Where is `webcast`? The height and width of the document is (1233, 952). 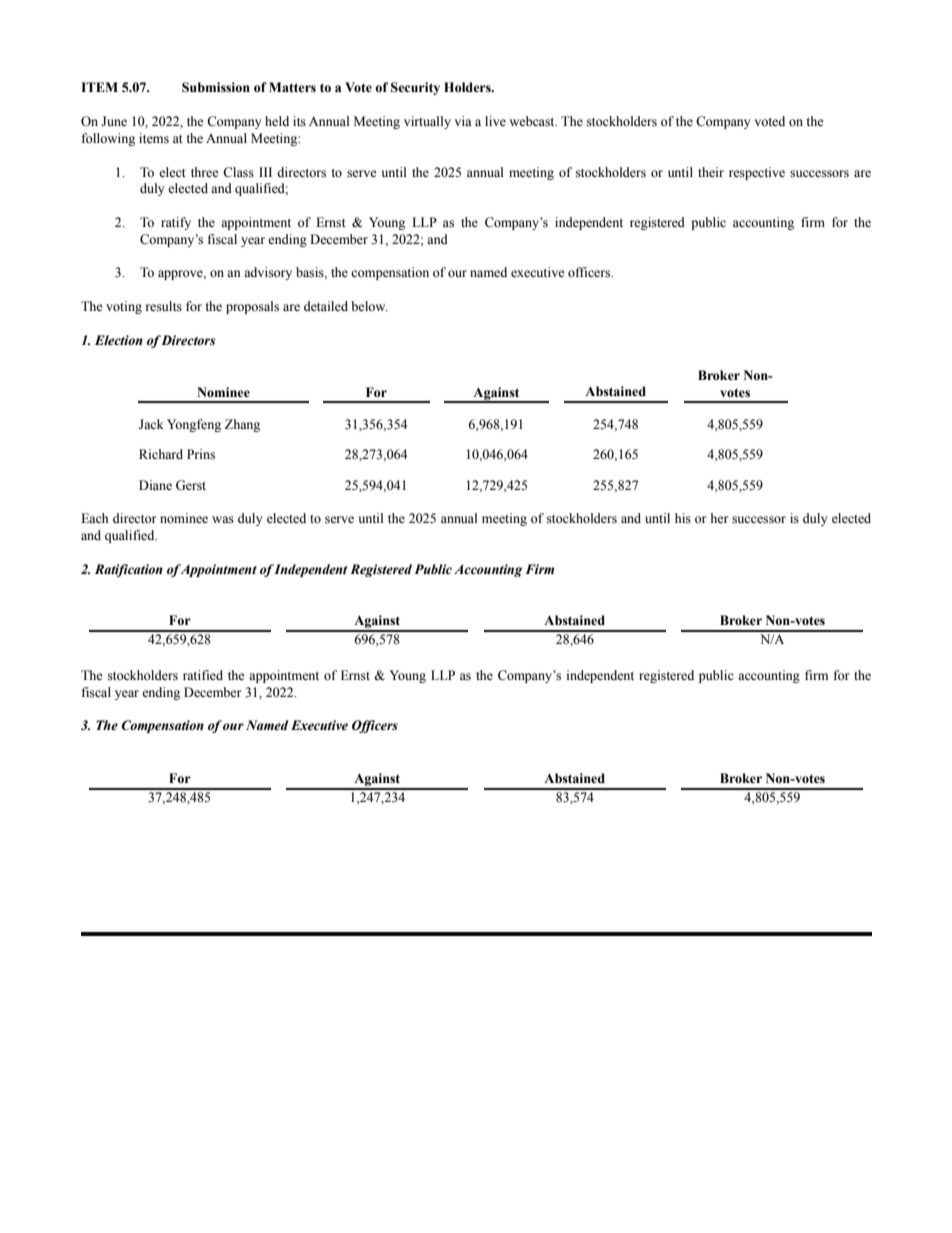
webcast is located at coordinates (533, 121).
